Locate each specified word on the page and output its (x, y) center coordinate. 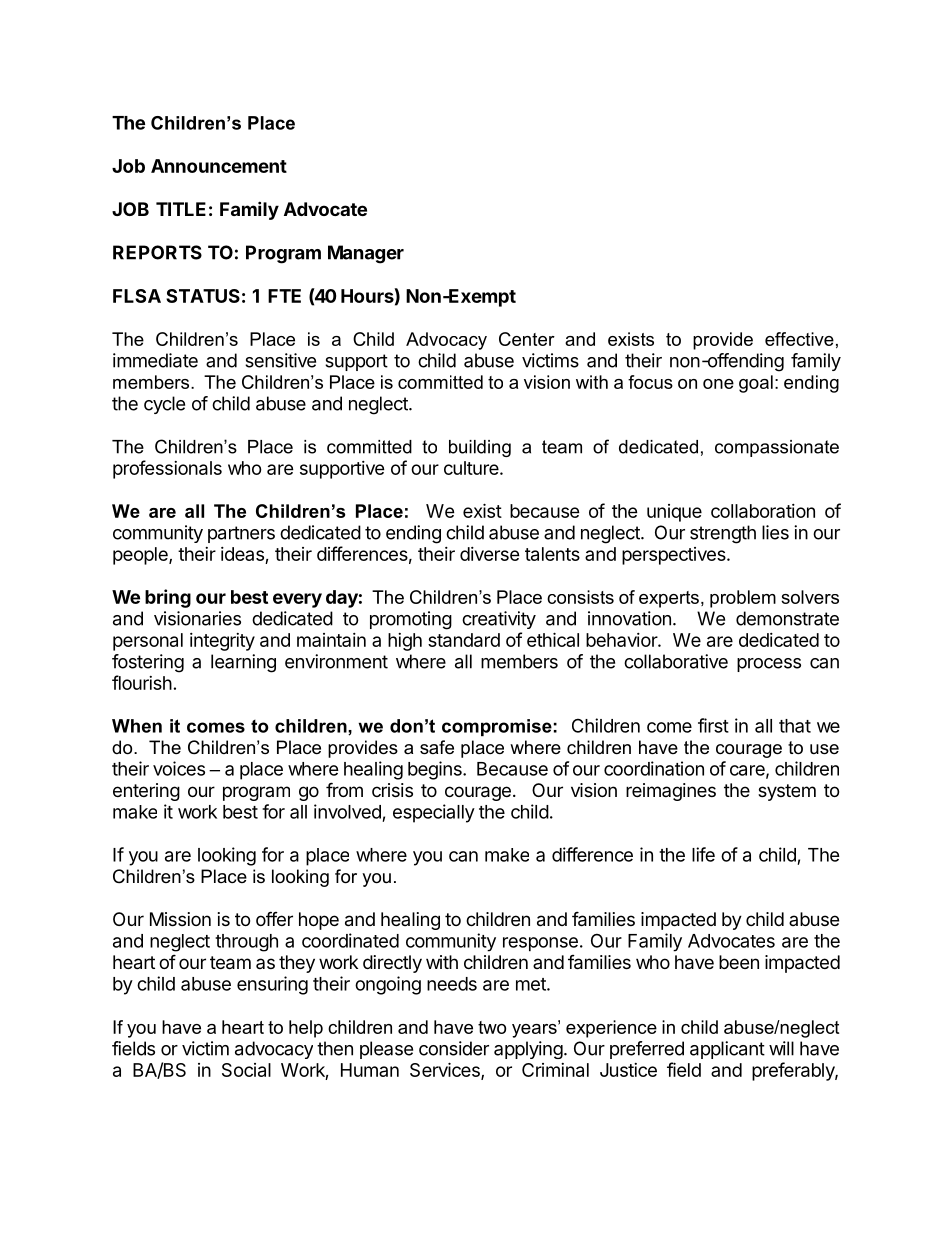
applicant (727, 1050)
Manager (366, 254)
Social (246, 1070)
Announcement (219, 166)
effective (799, 339)
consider (454, 1048)
